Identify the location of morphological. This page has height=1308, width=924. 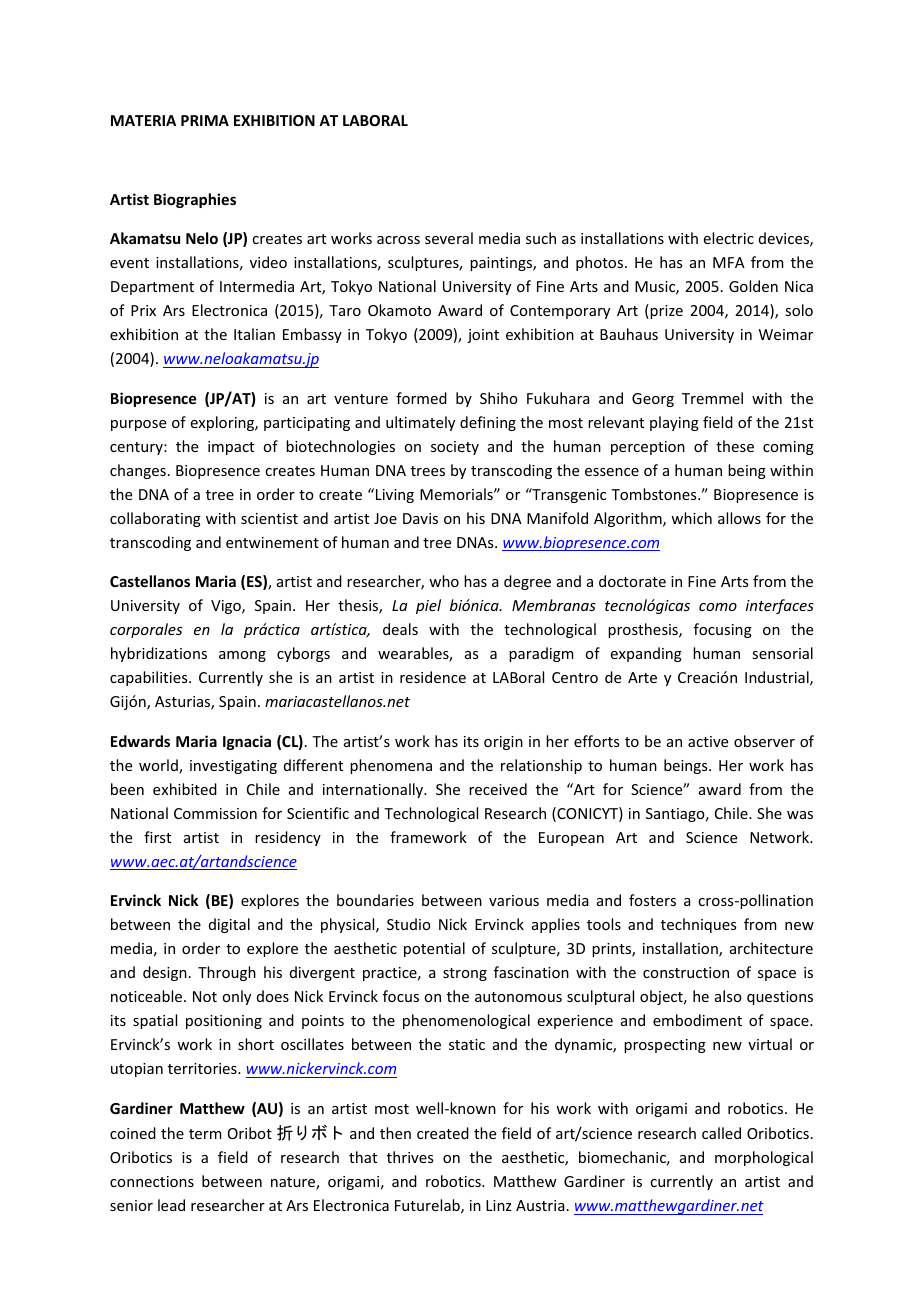
(764, 1158).
